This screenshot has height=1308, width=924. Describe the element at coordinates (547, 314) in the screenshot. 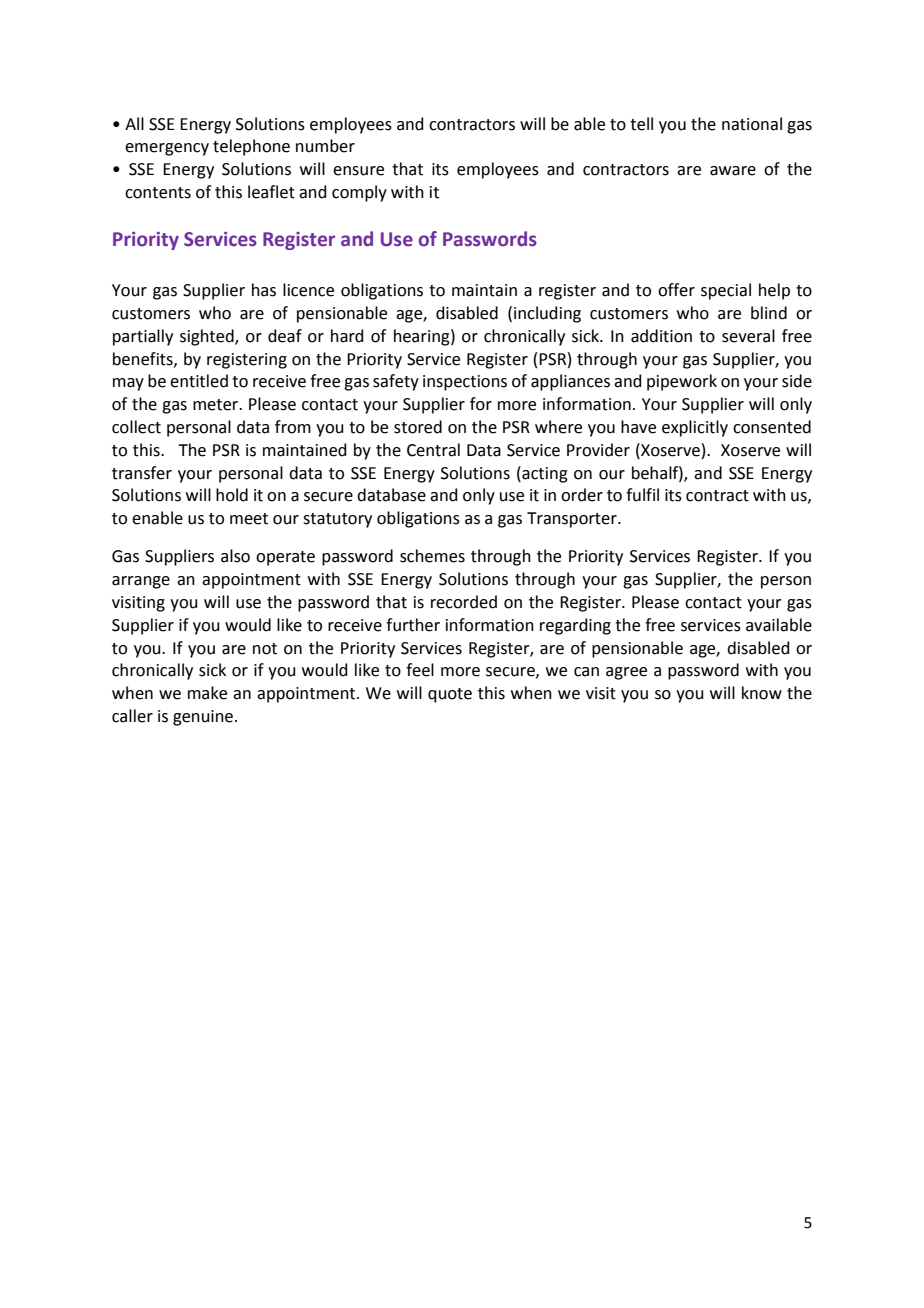

I see `including` at that location.
